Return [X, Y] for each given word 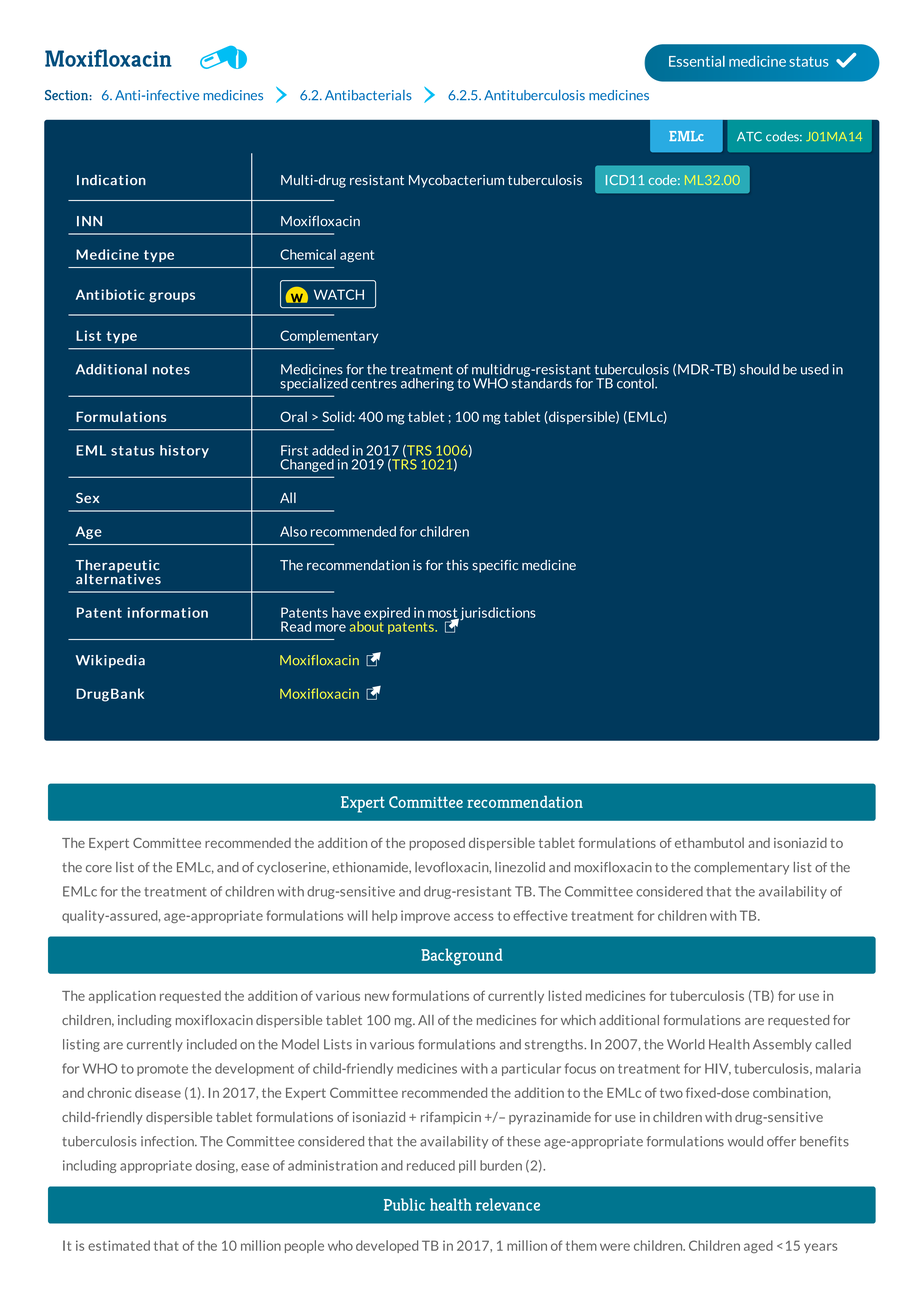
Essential [697, 61]
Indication [111, 180]
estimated [119, 1245]
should [759, 369]
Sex [87, 497]
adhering [427, 384]
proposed [437, 844]
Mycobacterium [456, 181]
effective [540, 915]
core [99, 869]
